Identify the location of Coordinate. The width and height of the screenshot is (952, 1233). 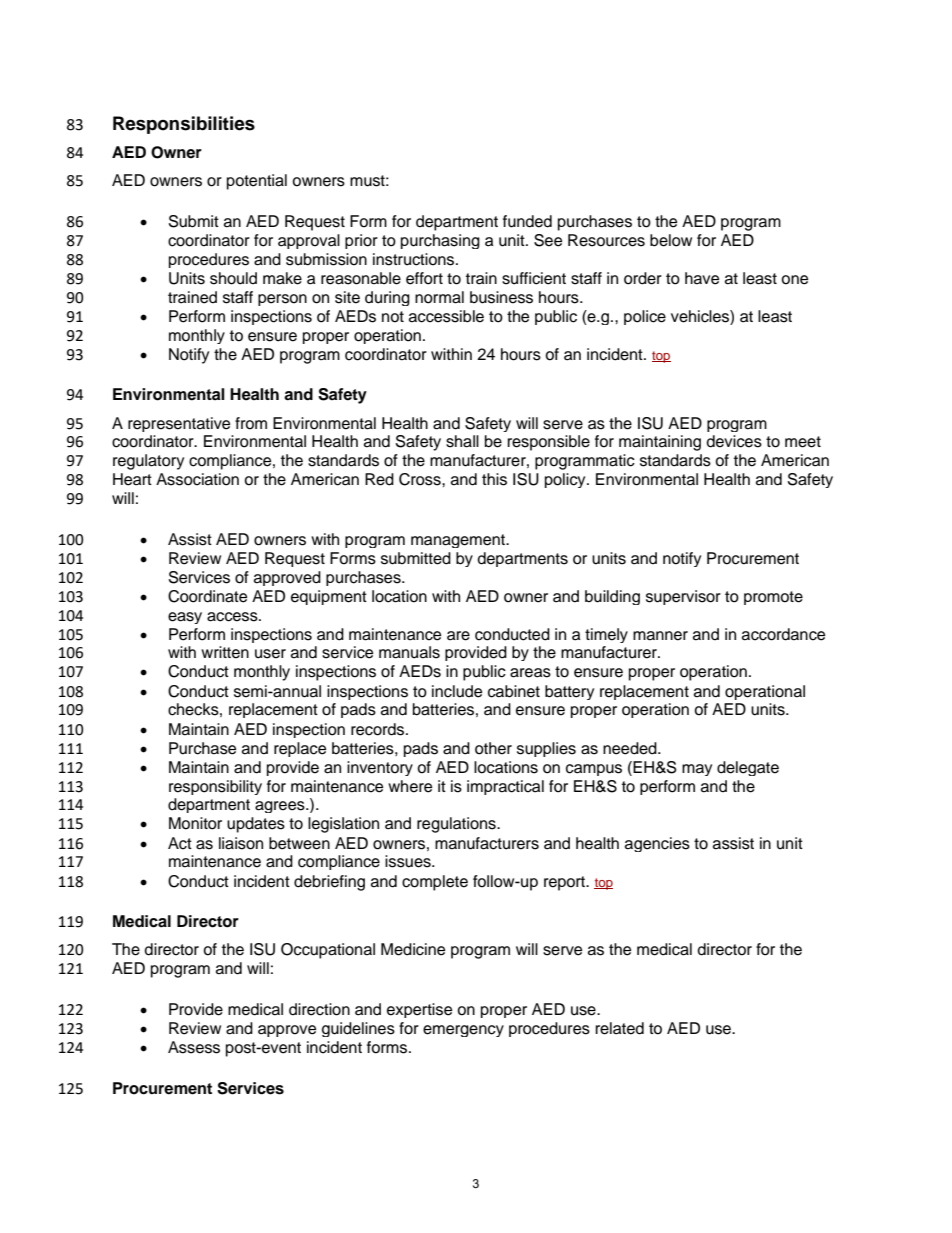
(207, 596).
